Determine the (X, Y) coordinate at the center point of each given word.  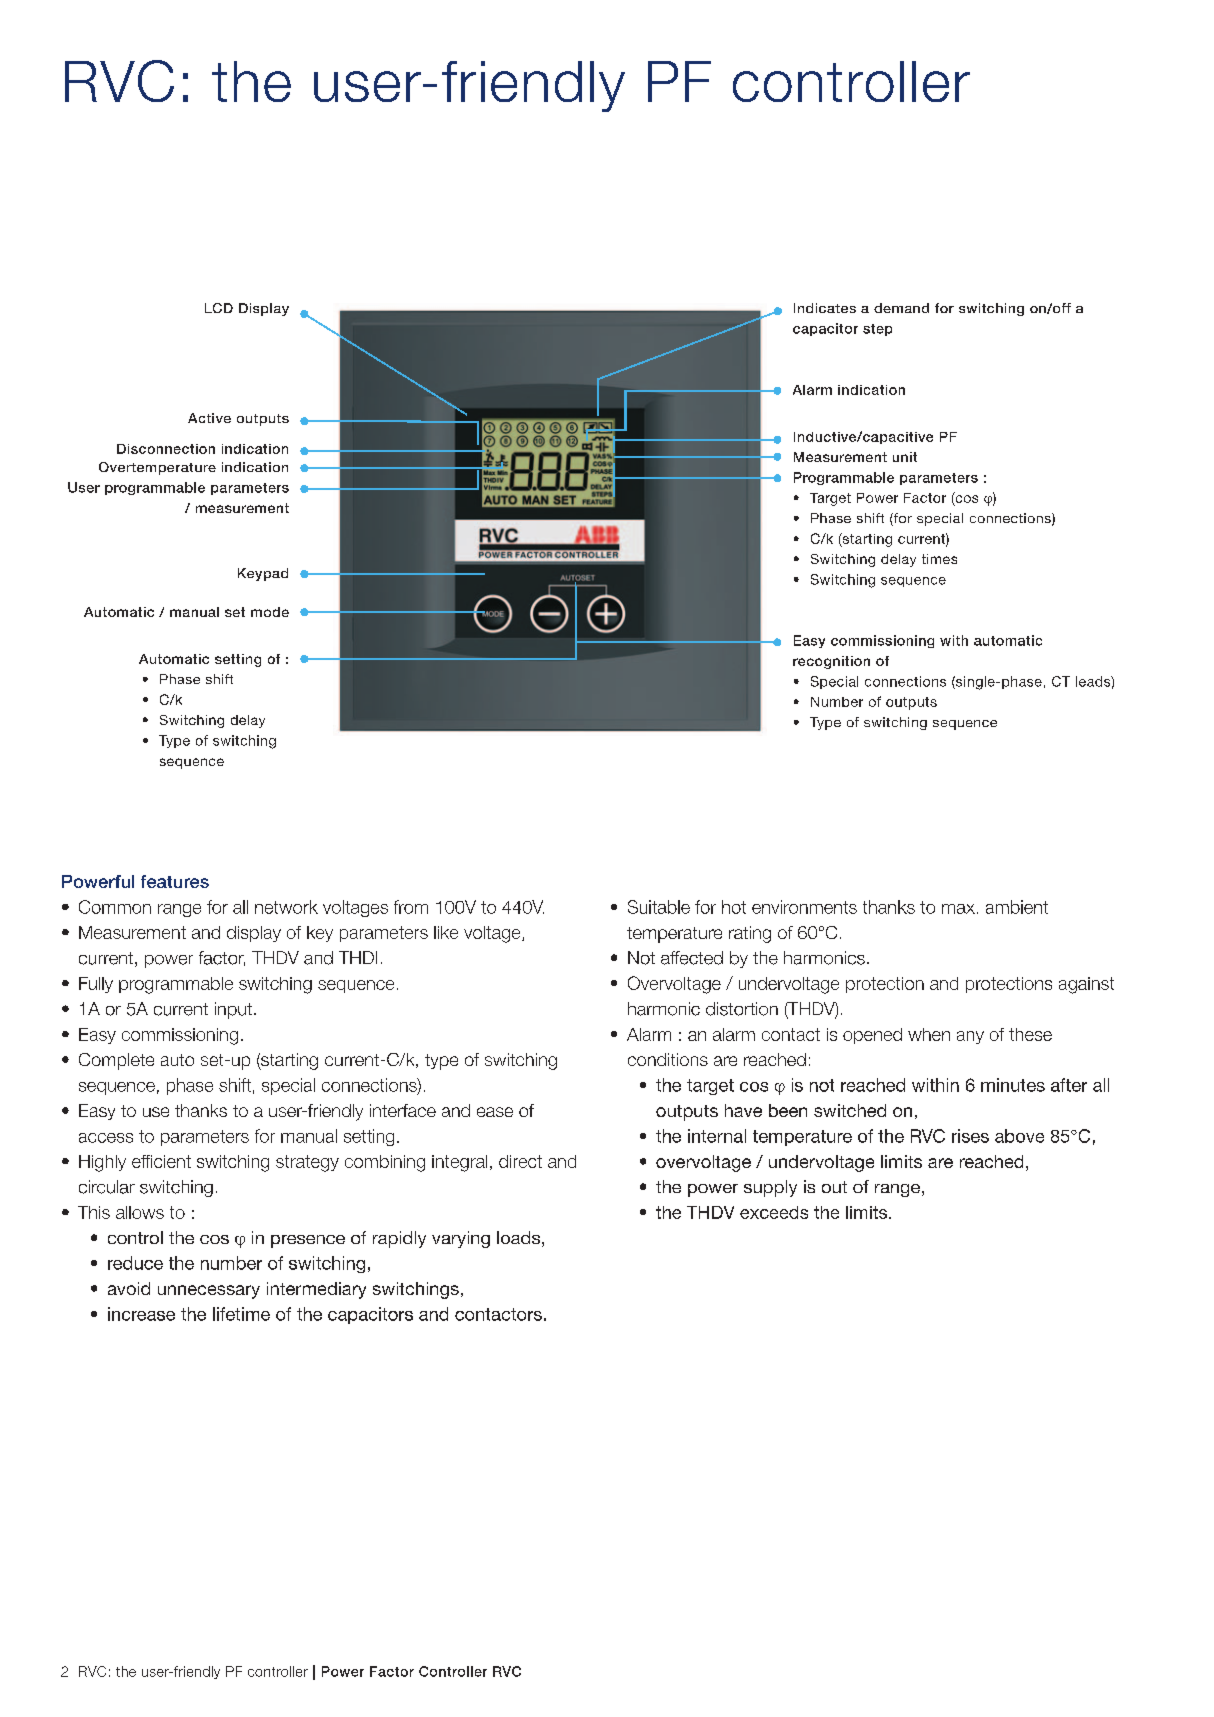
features (175, 881)
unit (905, 457)
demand (901, 308)
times (939, 559)
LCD (219, 308)
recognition (831, 662)
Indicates (825, 308)
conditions (668, 1059)
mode (270, 612)
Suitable (659, 907)
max (958, 909)
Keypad (263, 574)
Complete (116, 1061)
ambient (1017, 907)
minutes (1013, 1085)
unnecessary (209, 1292)
